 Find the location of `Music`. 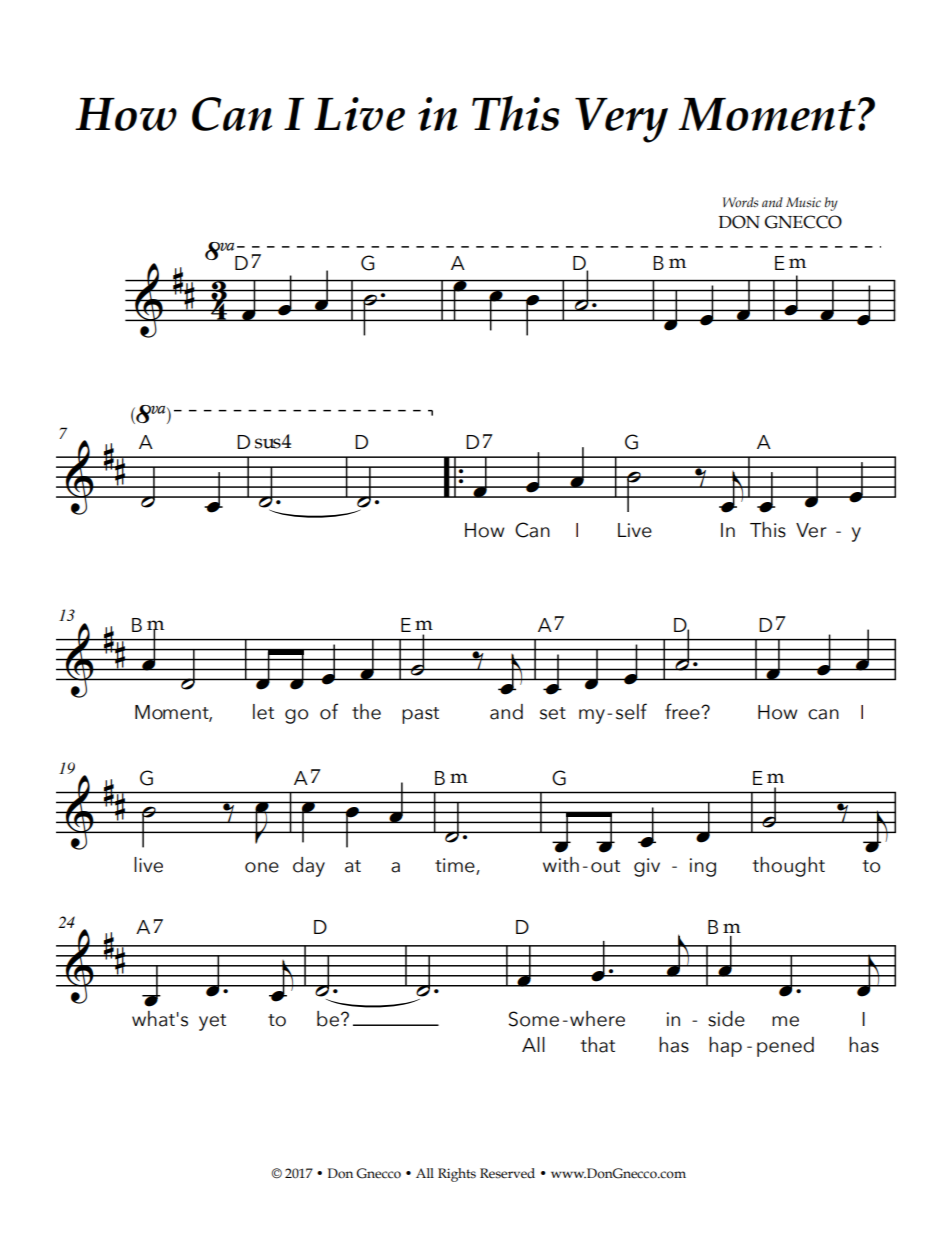

Music is located at coordinates (803, 202).
